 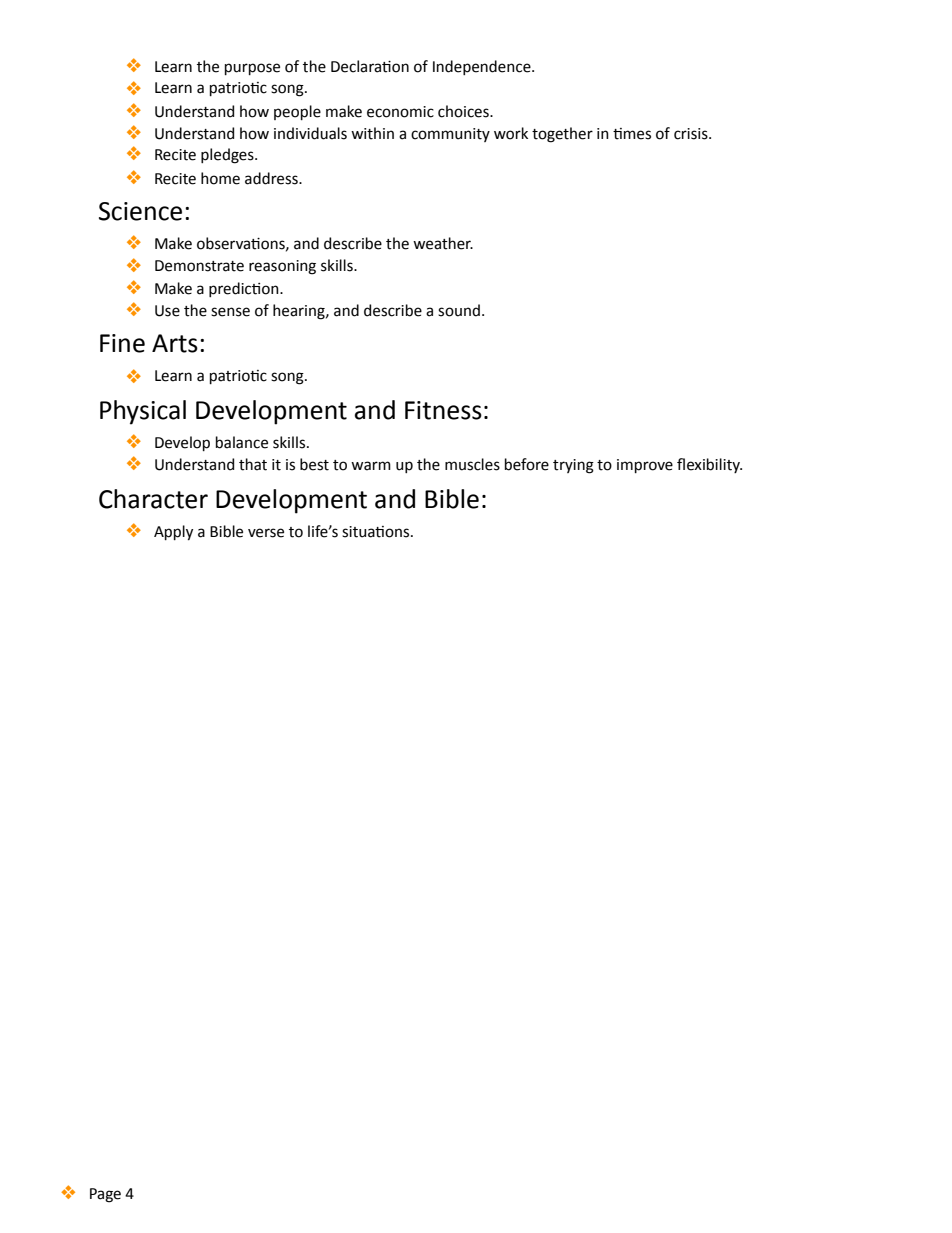 What do you see at coordinates (105, 1195) in the image?
I see `Page` at bounding box center [105, 1195].
